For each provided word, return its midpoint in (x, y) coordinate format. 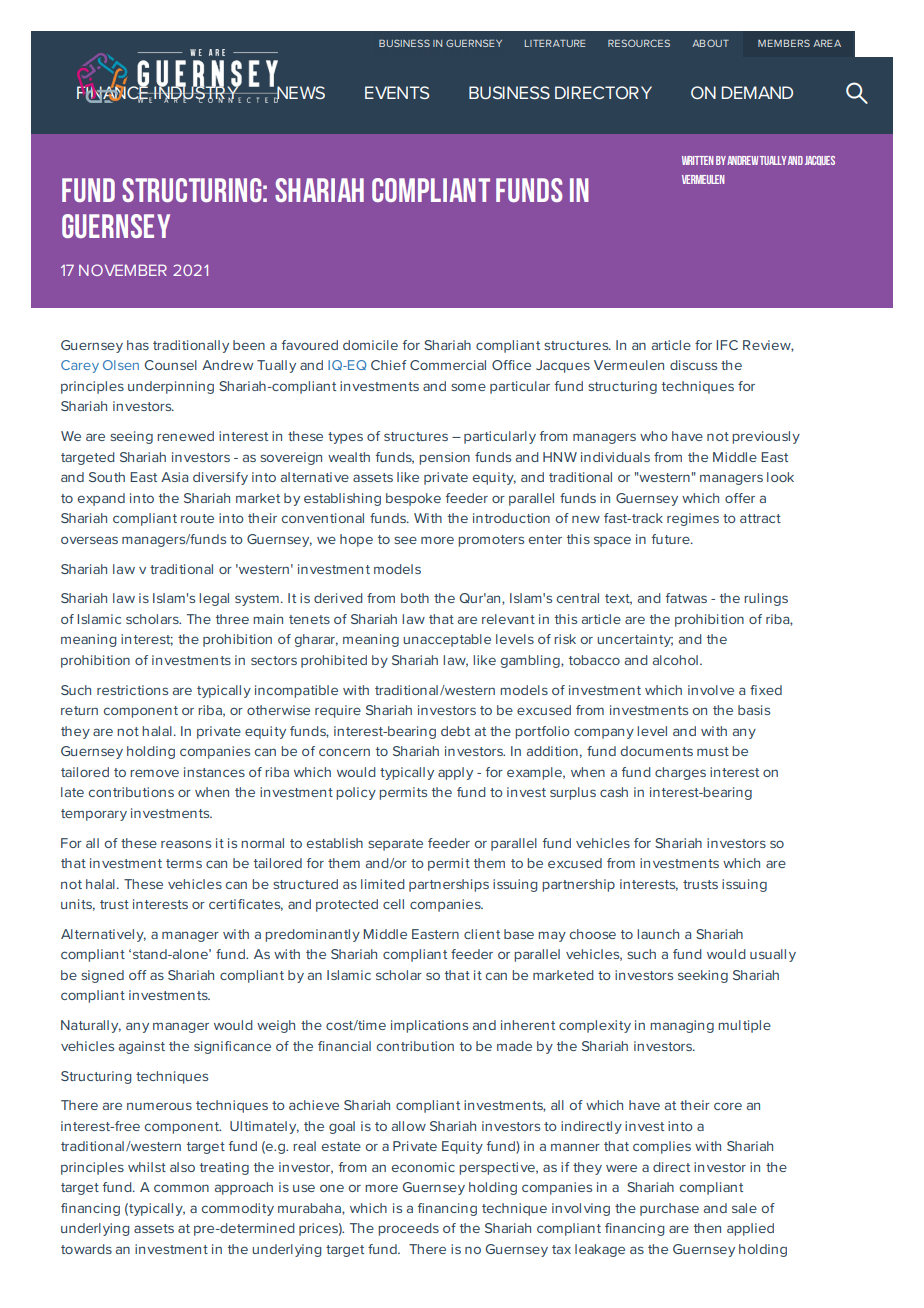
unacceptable (447, 640)
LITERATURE (555, 43)
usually (773, 955)
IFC (727, 345)
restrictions (132, 690)
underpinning (171, 387)
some (468, 387)
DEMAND (757, 92)
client (482, 934)
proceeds (408, 1229)
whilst (147, 1167)
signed (102, 976)
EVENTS (397, 92)
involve (711, 690)
